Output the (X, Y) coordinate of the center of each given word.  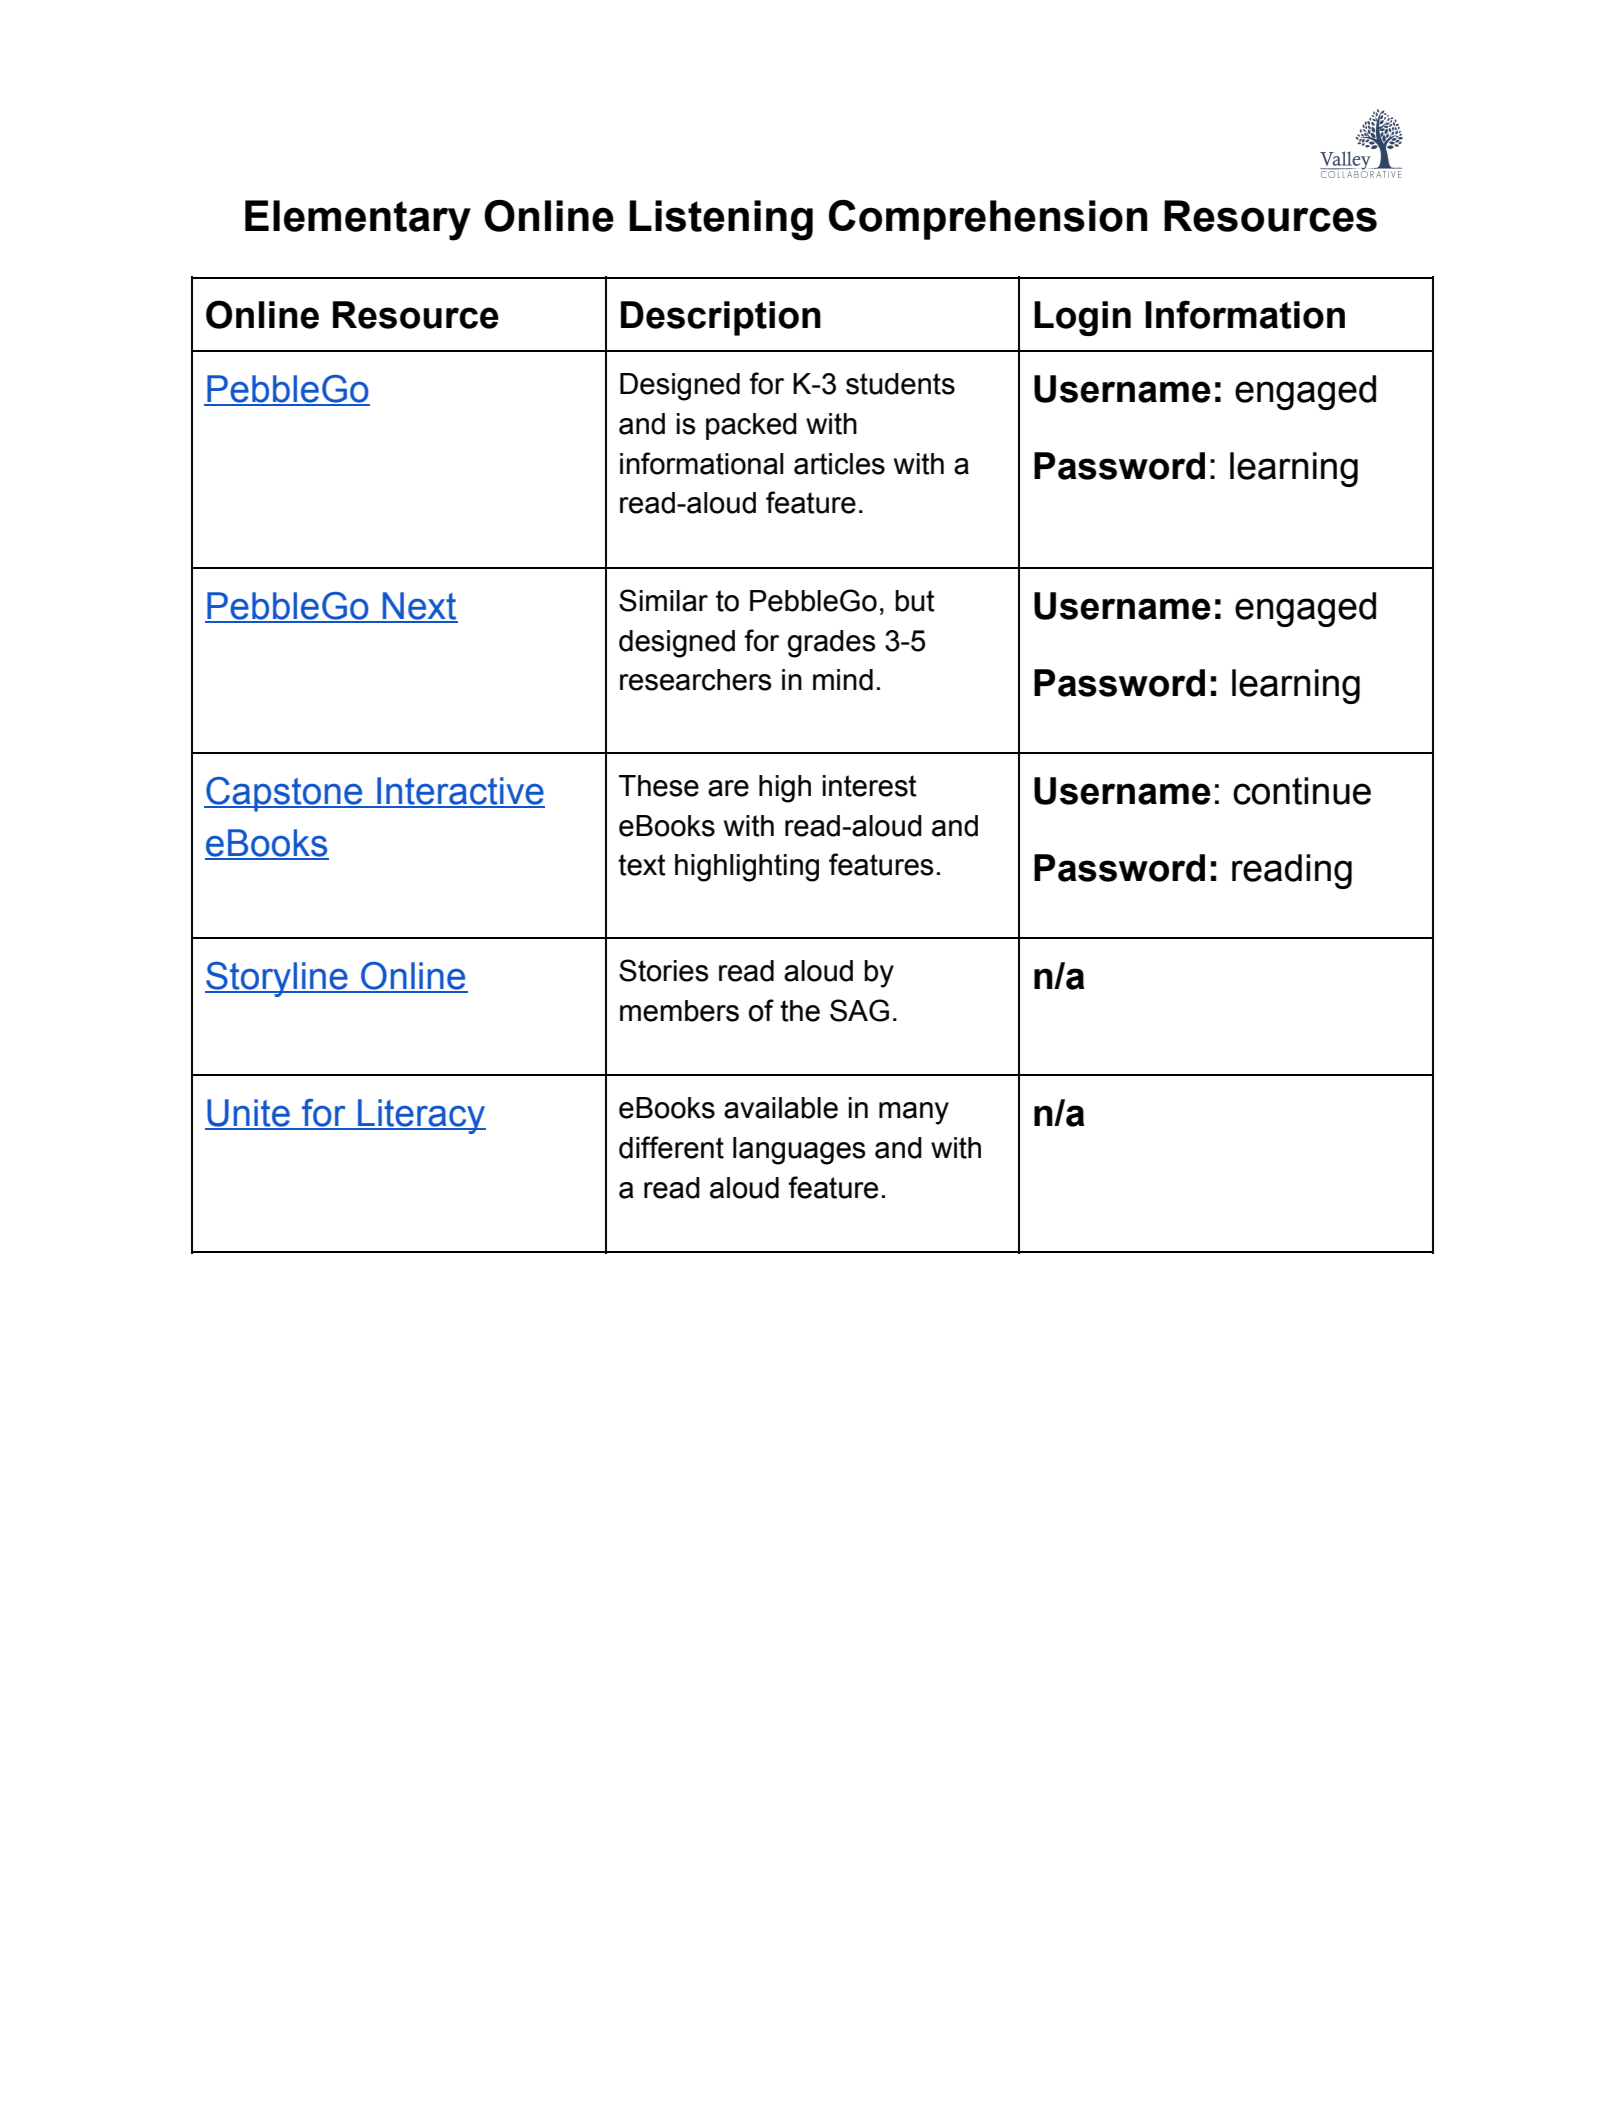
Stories (664, 970)
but (915, 601)
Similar (663, 600)
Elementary (358, 220)
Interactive (460, 792)
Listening (721, 220)
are (728, 788)
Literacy (421, 1116)
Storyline (277, 979)
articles (839, 464)
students (900, 384)
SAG (859, 1010)
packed (751, 426)
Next (419, 607)
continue (1302, 791)
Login (1082, 318)
